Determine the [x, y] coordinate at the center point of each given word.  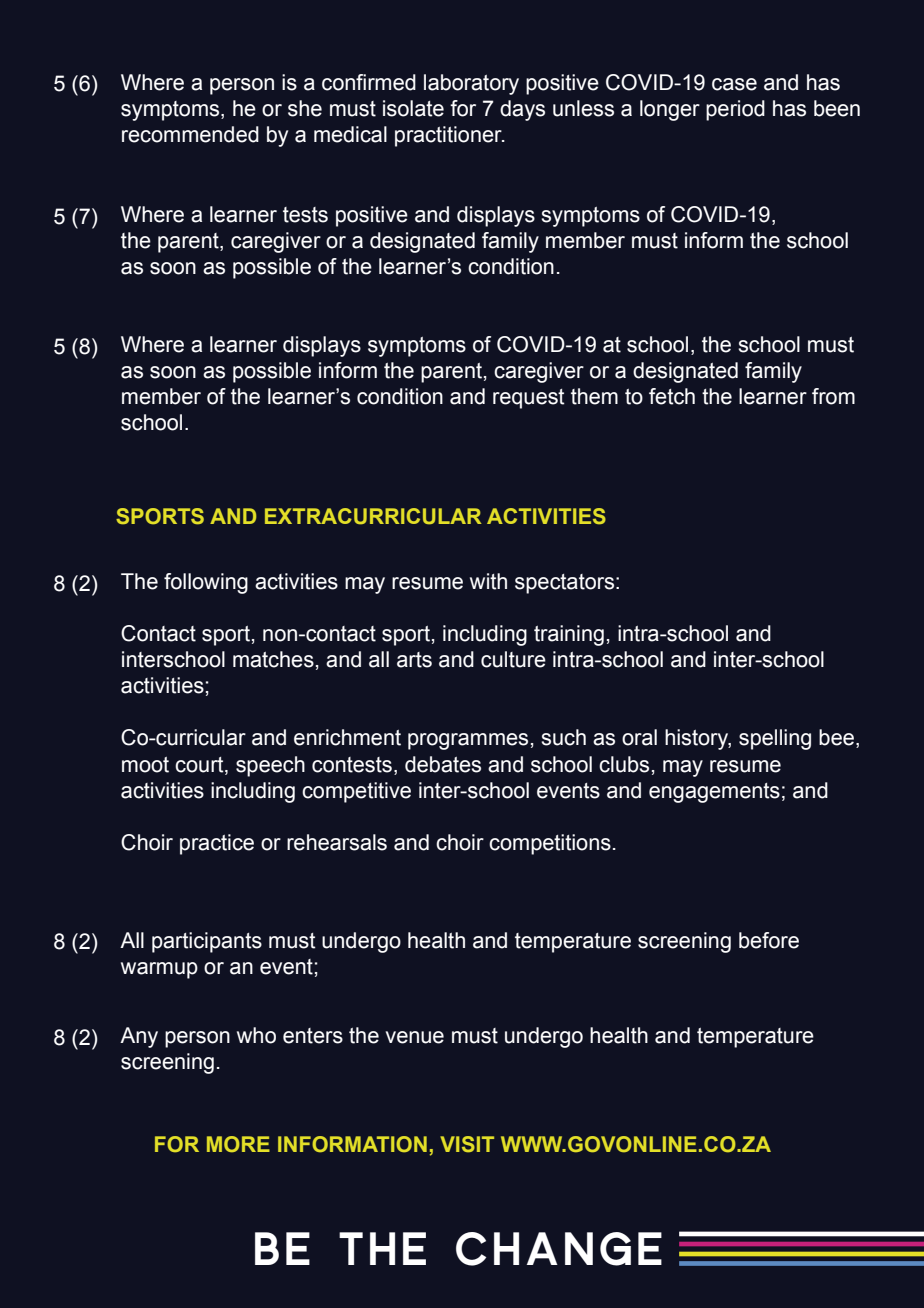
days [522, 110]
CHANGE [559, 1249]
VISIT [467, 1144]
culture [513, 659]
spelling [775, 739]
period [735, 110]
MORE [238, 1144]
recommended [190, 134]
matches [273, 659]
